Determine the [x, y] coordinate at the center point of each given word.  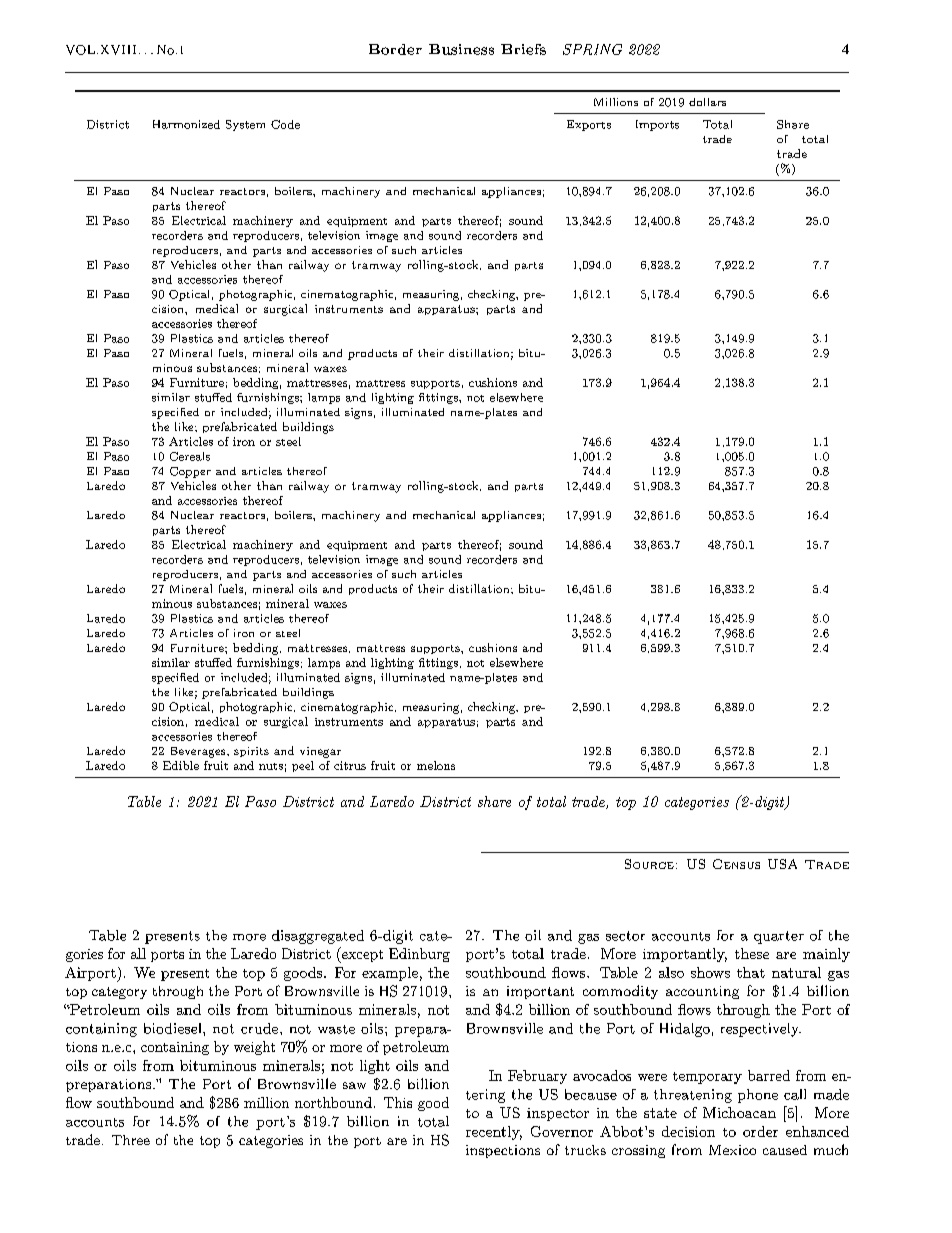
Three [131, 1140]
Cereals [190, 456]
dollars [707, 102]
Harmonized [186, 124]
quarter [779, 937]
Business [461, 49]
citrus [350, 765]
